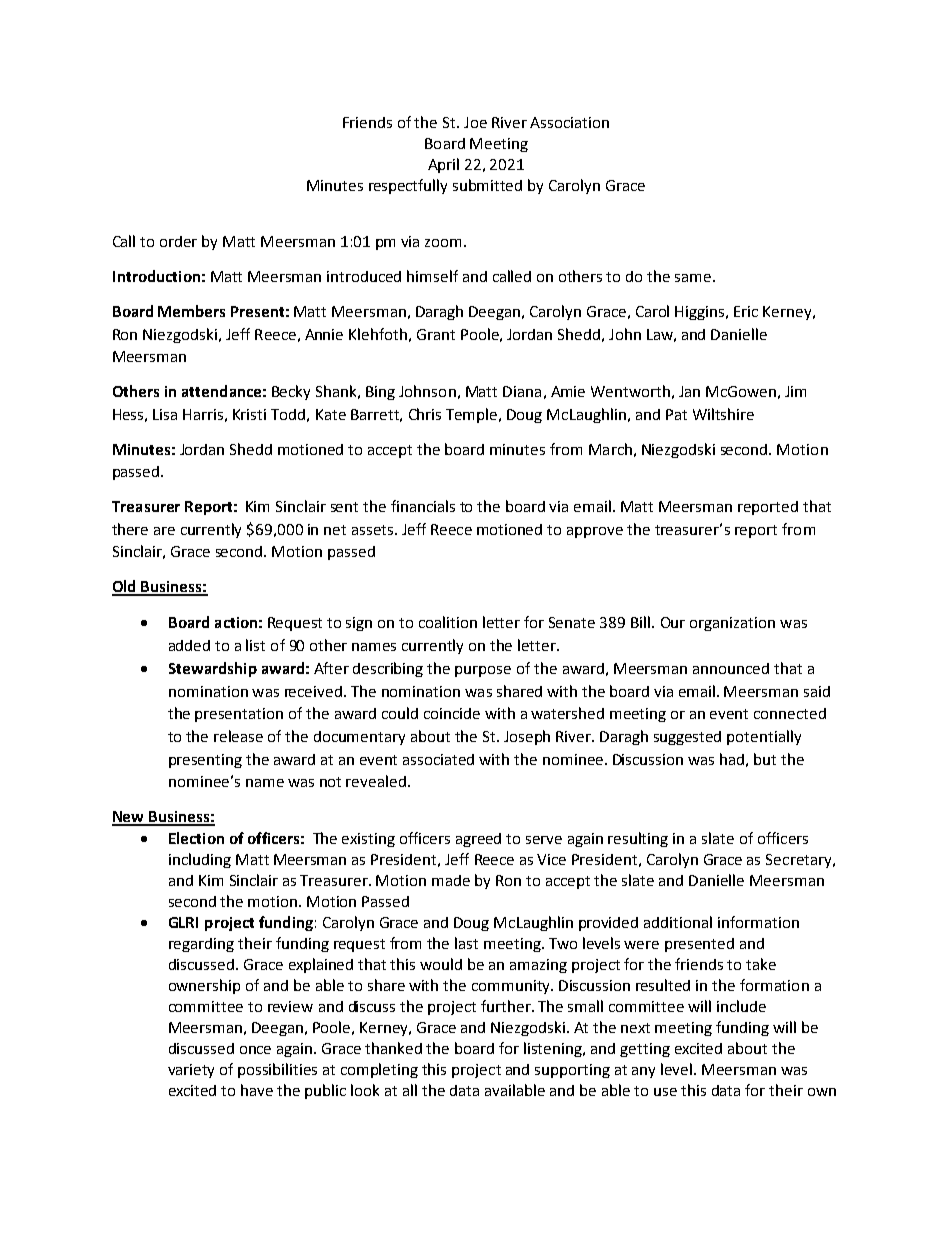 The height and width of the screenshot is (1233, 952). Describe the element at coordinates (638, 839) in the screenshot. I see `resulting` at that location.
